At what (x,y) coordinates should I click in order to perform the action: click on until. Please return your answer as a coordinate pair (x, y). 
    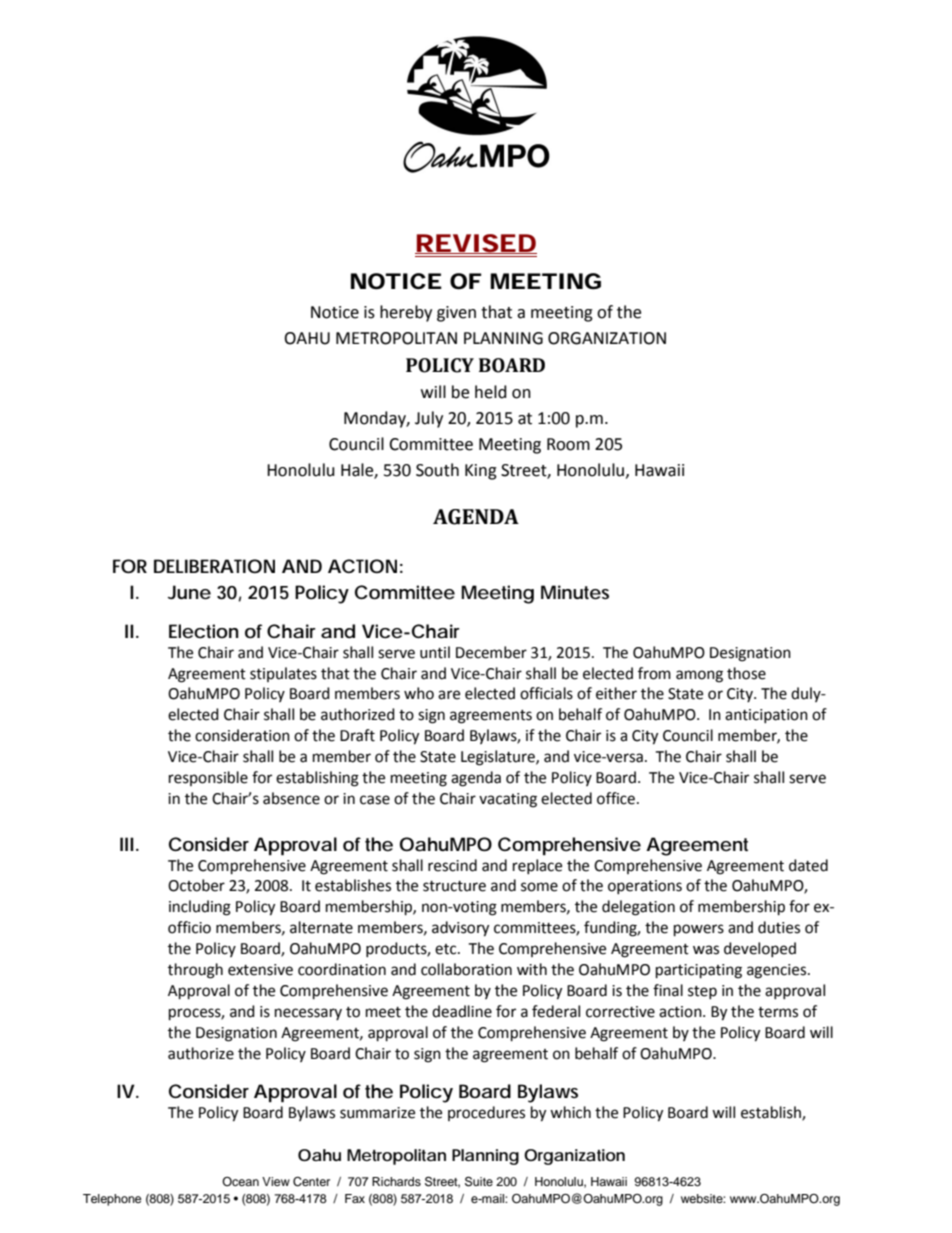
    Looking at the image, I should click on (435, 652).
